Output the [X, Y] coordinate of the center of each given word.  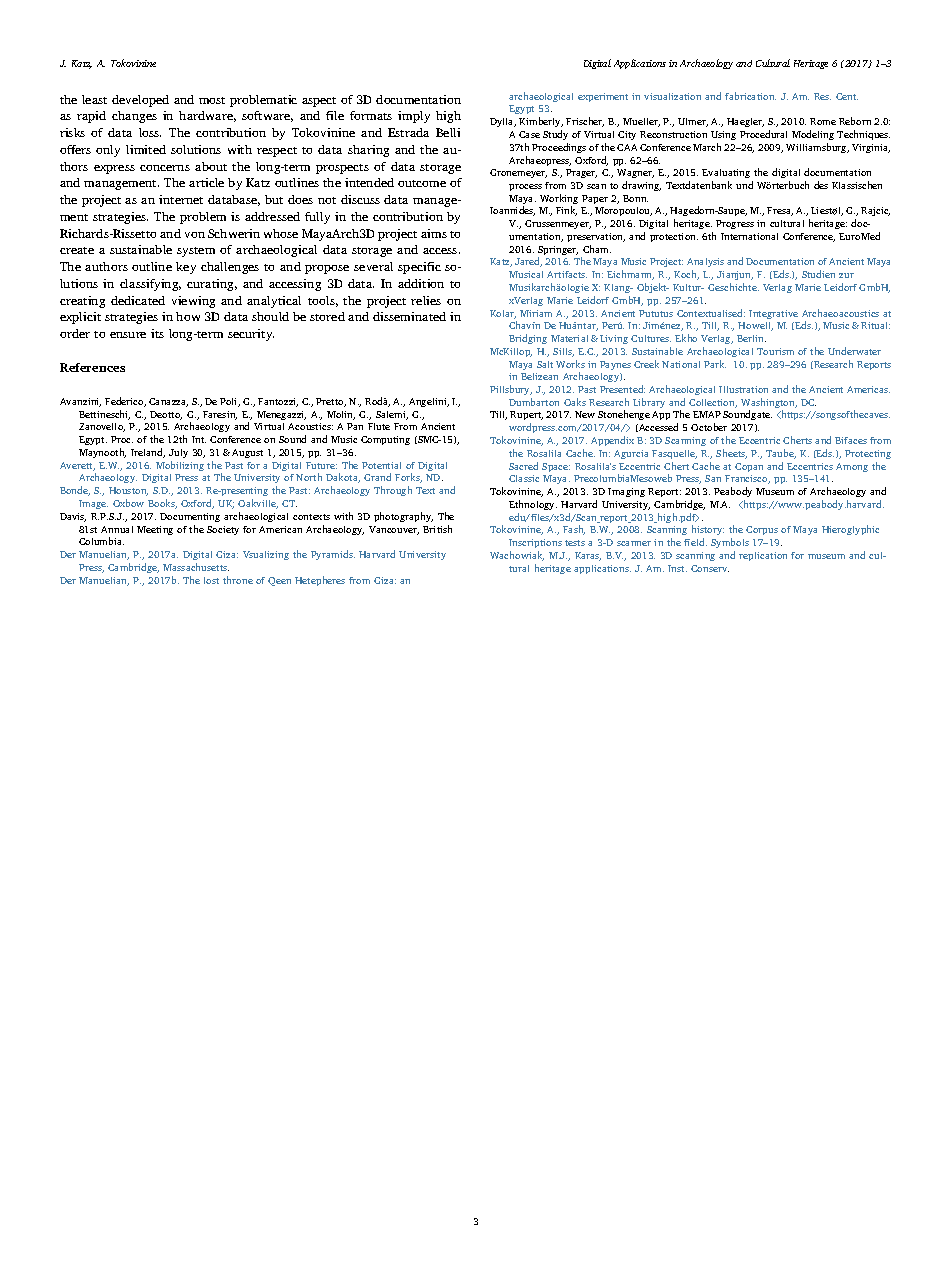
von [195, 235]
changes [134, 117]
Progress [735, 224]
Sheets [731, 454]
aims [434, 233]
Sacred [523, 466]
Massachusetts [196, 567]
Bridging [528, 339]
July [178, 453]
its [157, 333]
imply [414, 117]
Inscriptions [535, 543]
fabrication [750, 96]
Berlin [751, 338]
